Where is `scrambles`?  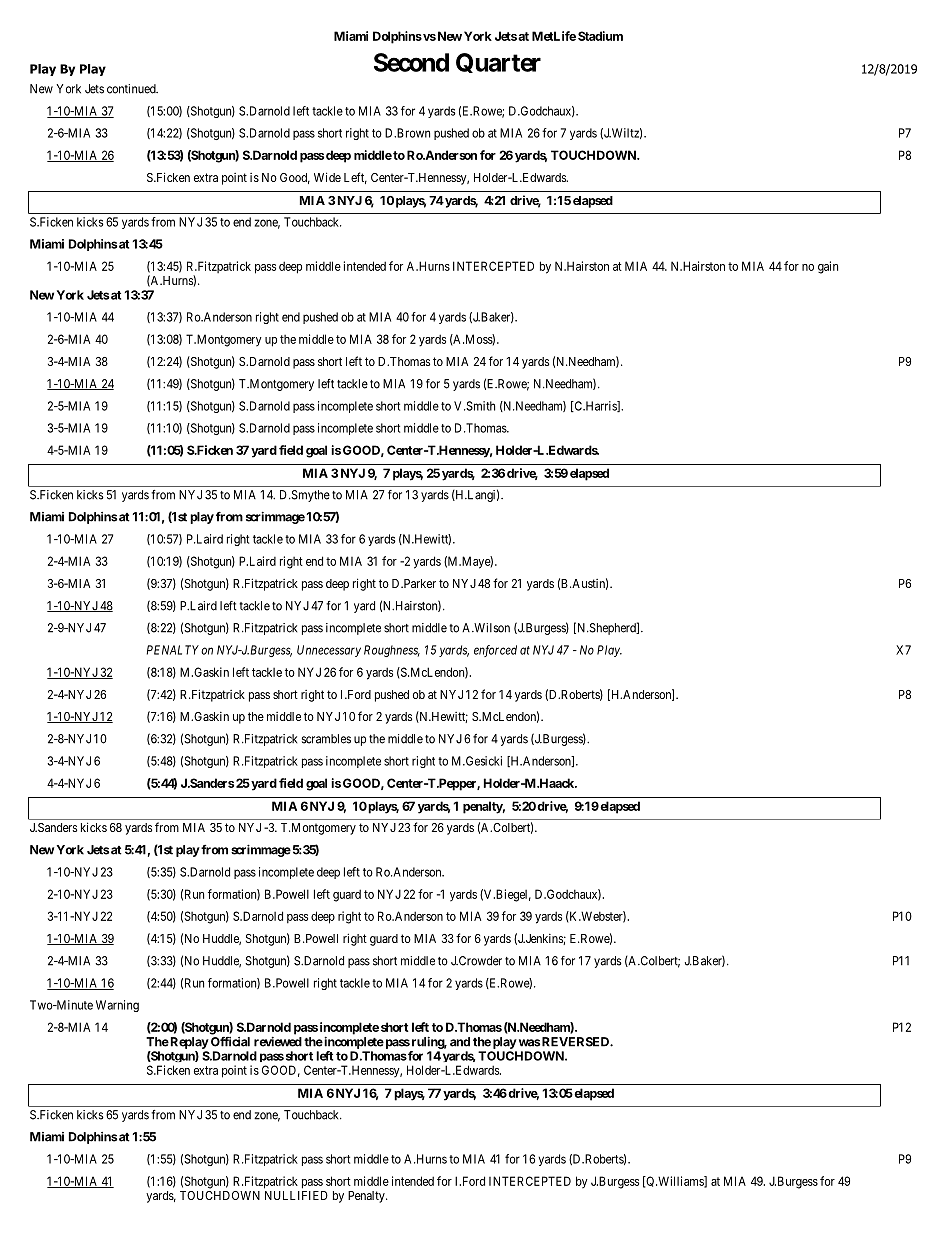 scrambles is located at coordinates (326, 739).
